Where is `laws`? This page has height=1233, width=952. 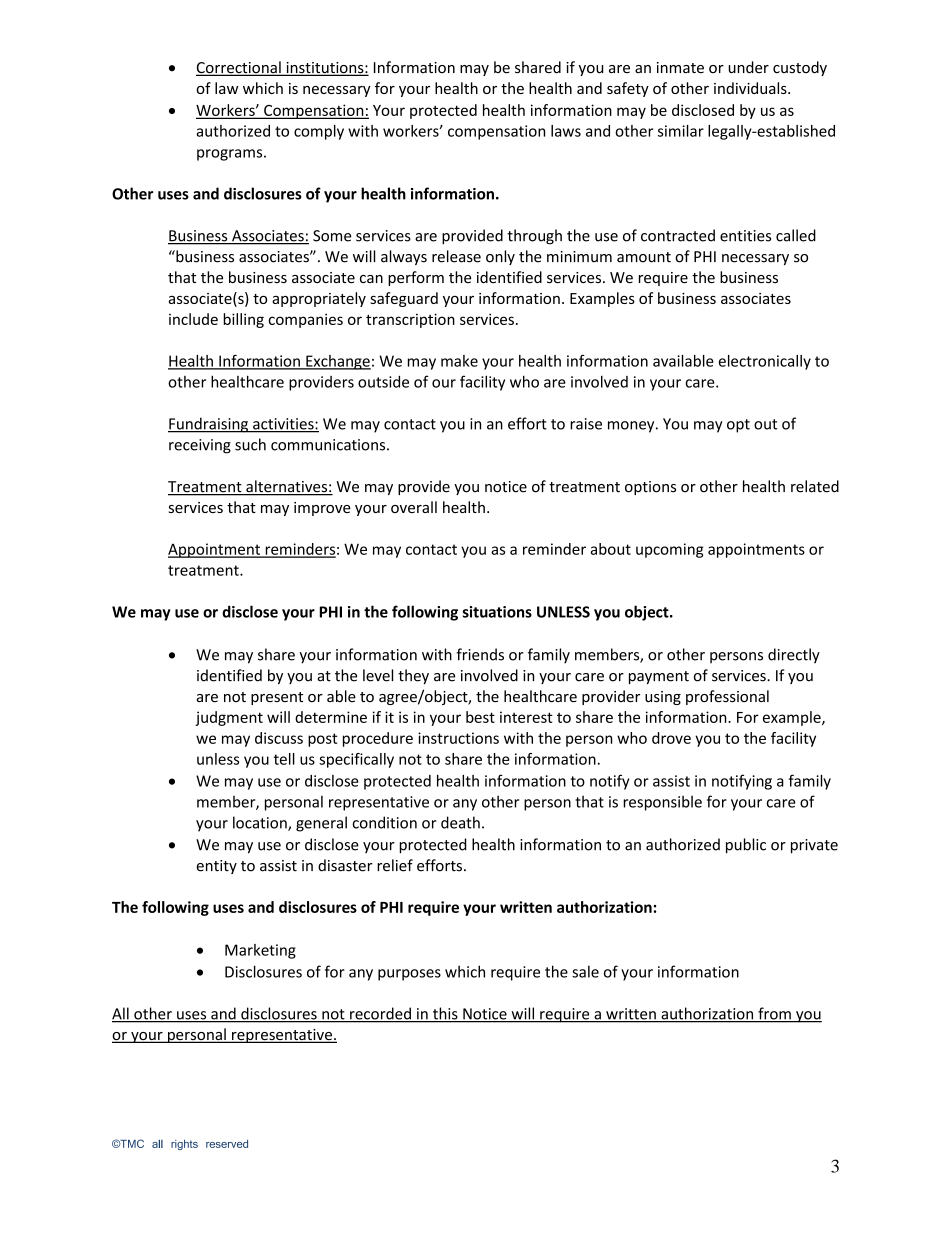
laws is located at coordinates (566, 131).
